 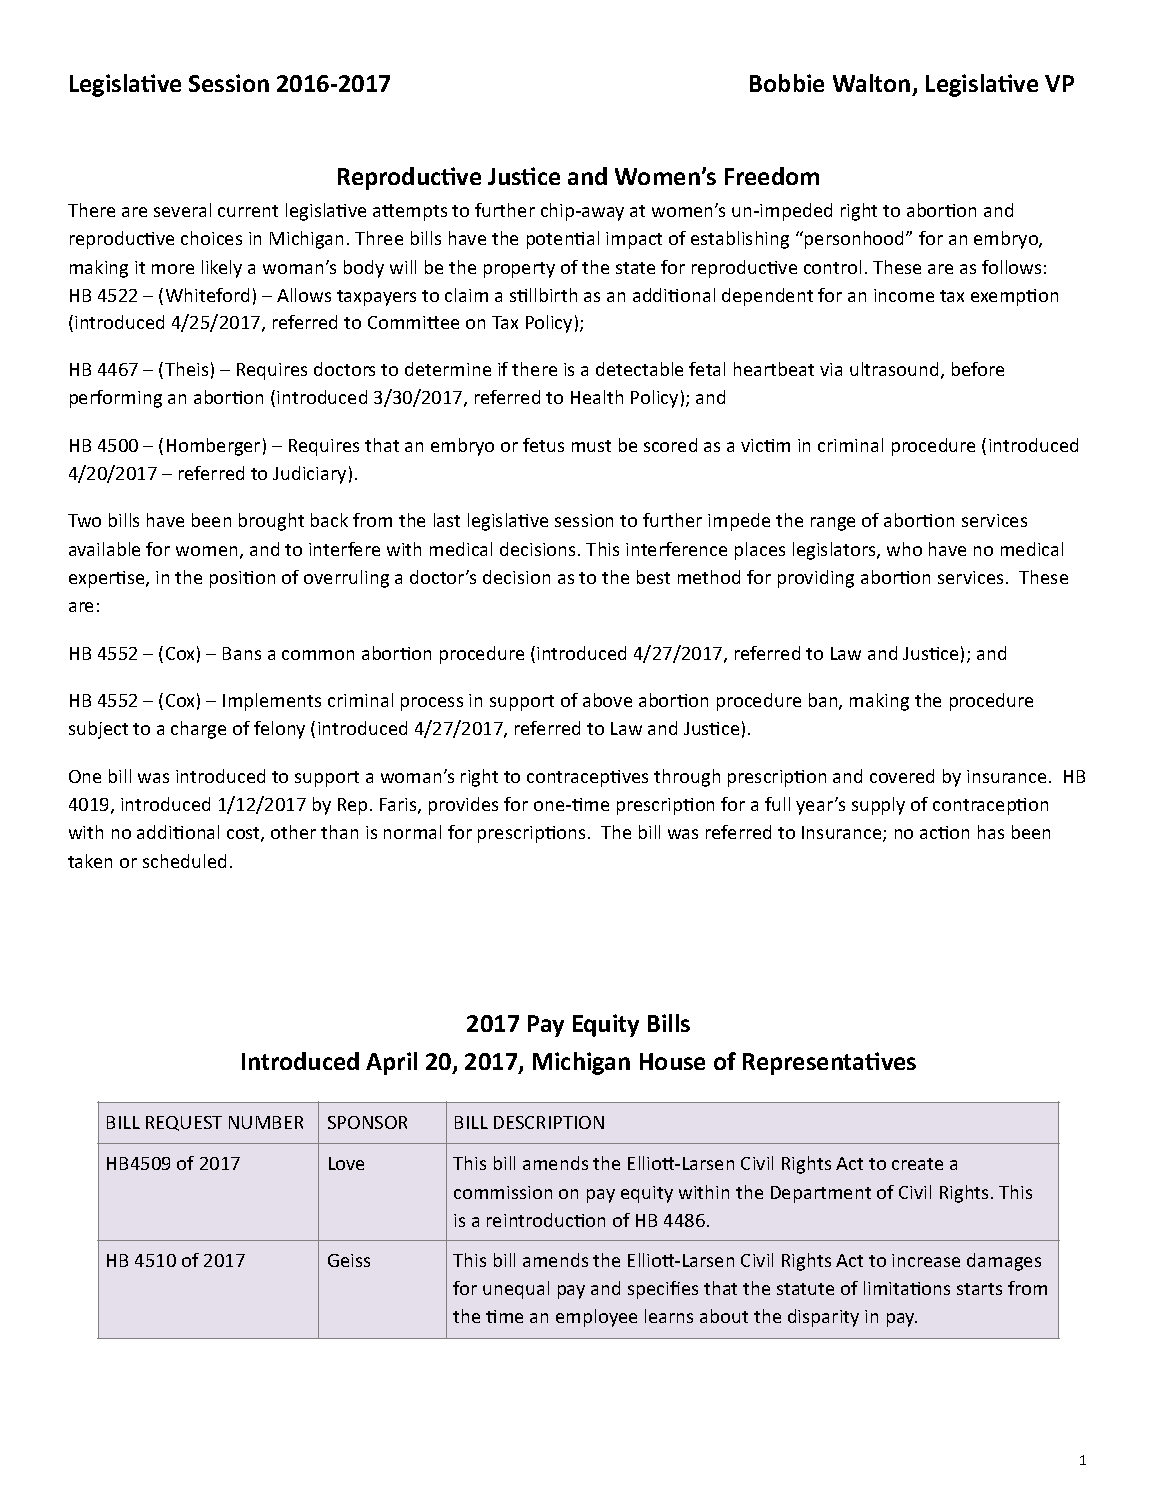 What do you see at coordinates (184, 861) in the document?
I see `scheduled` at bounding box center [184, 861].
